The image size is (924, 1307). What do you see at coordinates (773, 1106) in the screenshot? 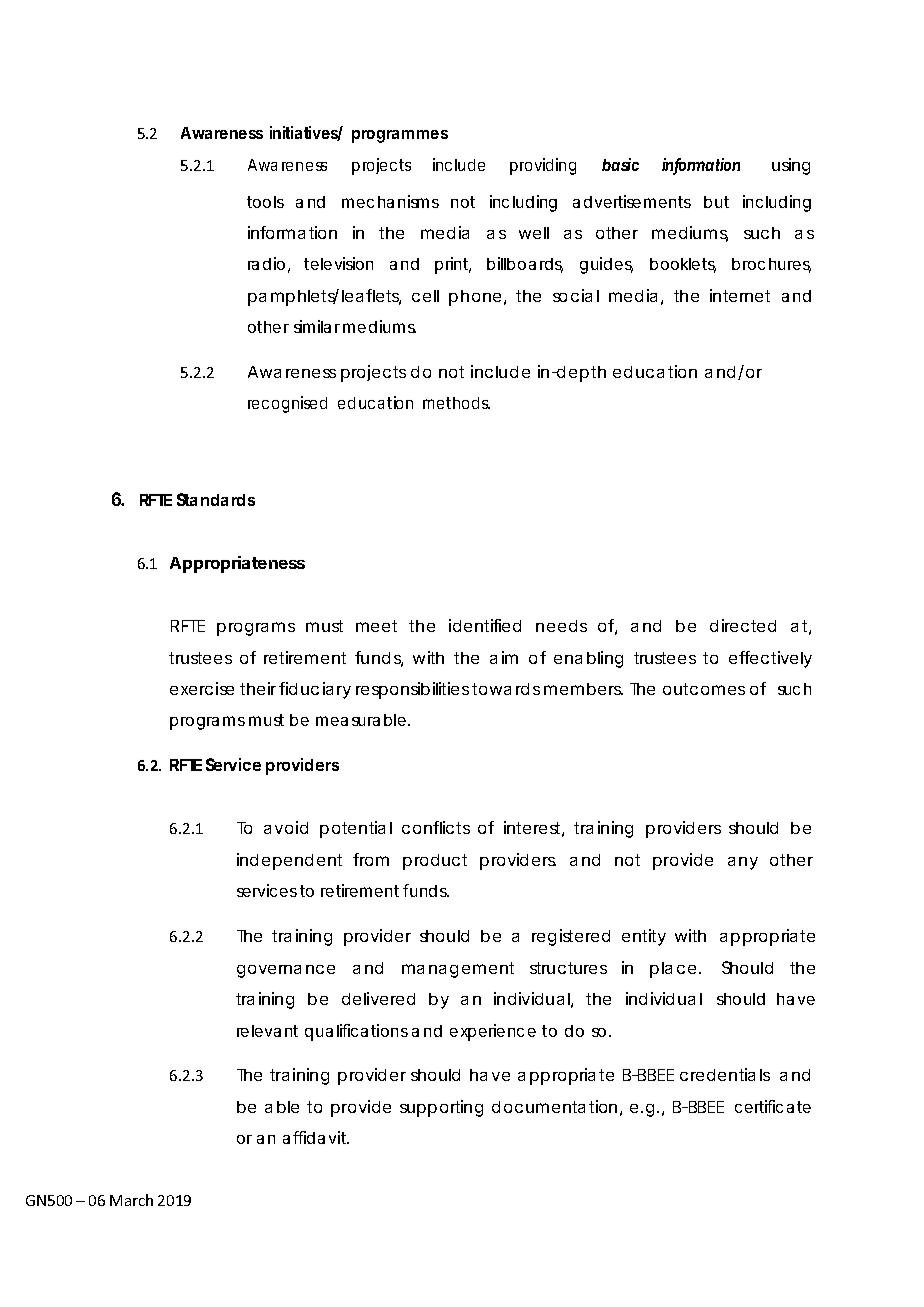
I see `certificate` at bounding box center [773, 1106].
